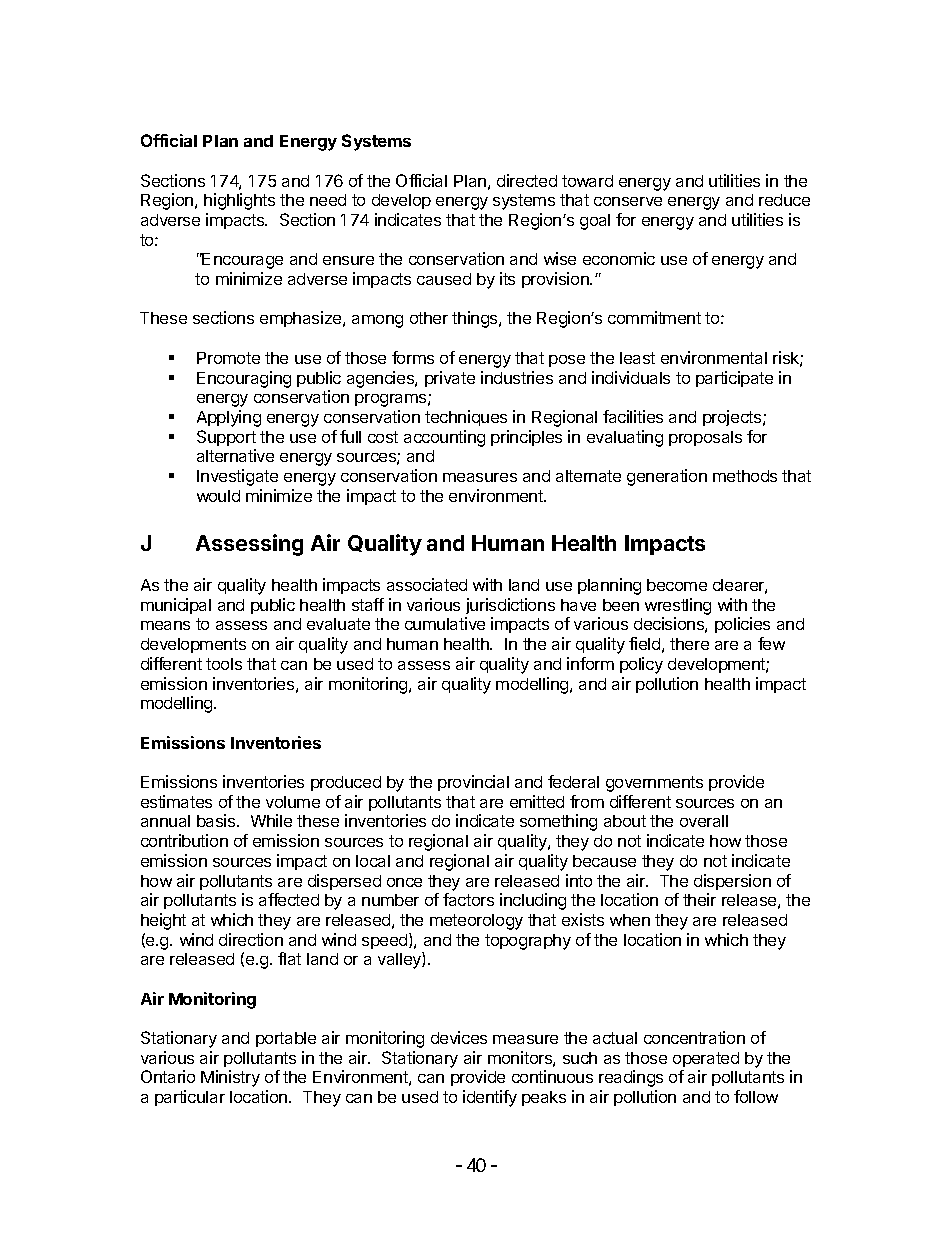 The image size is (952, 1233). What do you see at coordinates (473, 783) in the screenshot?
I see `provincial` at bounding box center [473, 783].
